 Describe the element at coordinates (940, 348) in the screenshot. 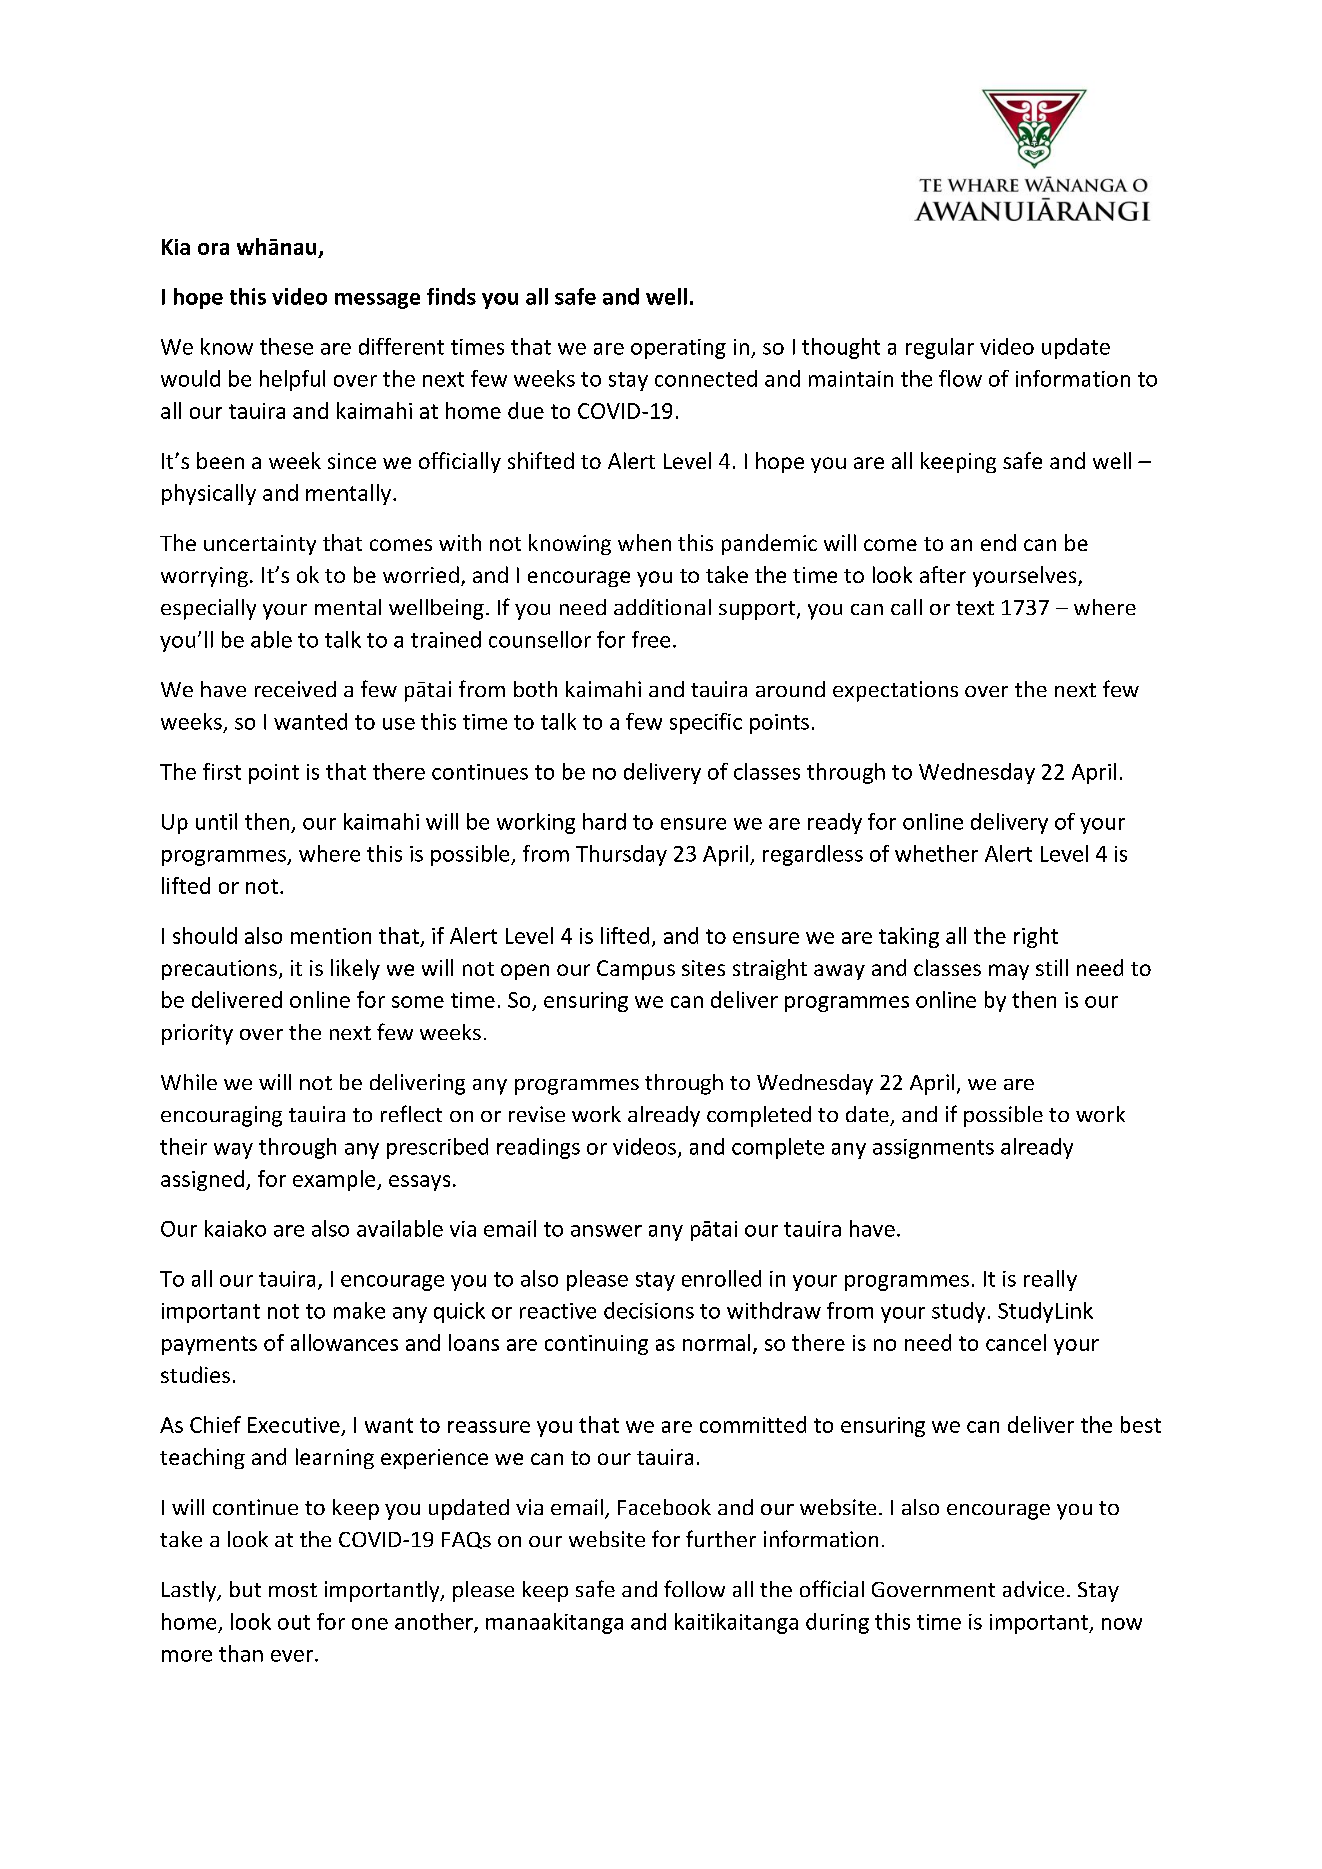

I see `regular` at that location.
